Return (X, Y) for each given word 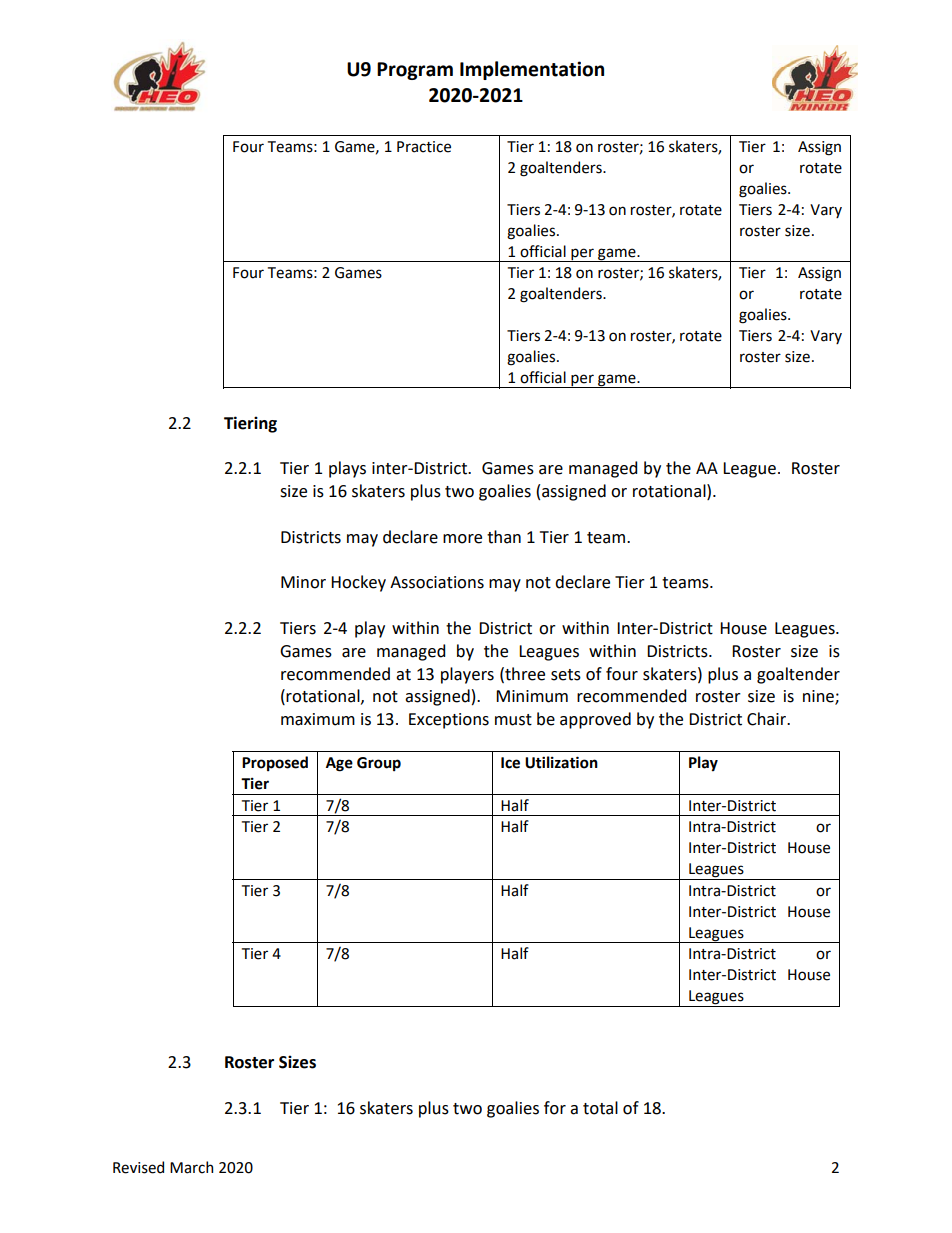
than (504, 537)
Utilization (561, 762)
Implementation (532, 70)
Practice (424, 147)
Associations (437, 582)
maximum (318, 719)
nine (819, 697)
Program (415, 71)
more (462, 539)
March (191, 1167)
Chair (768, 719)
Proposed (275, 763)
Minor (303, 582)
